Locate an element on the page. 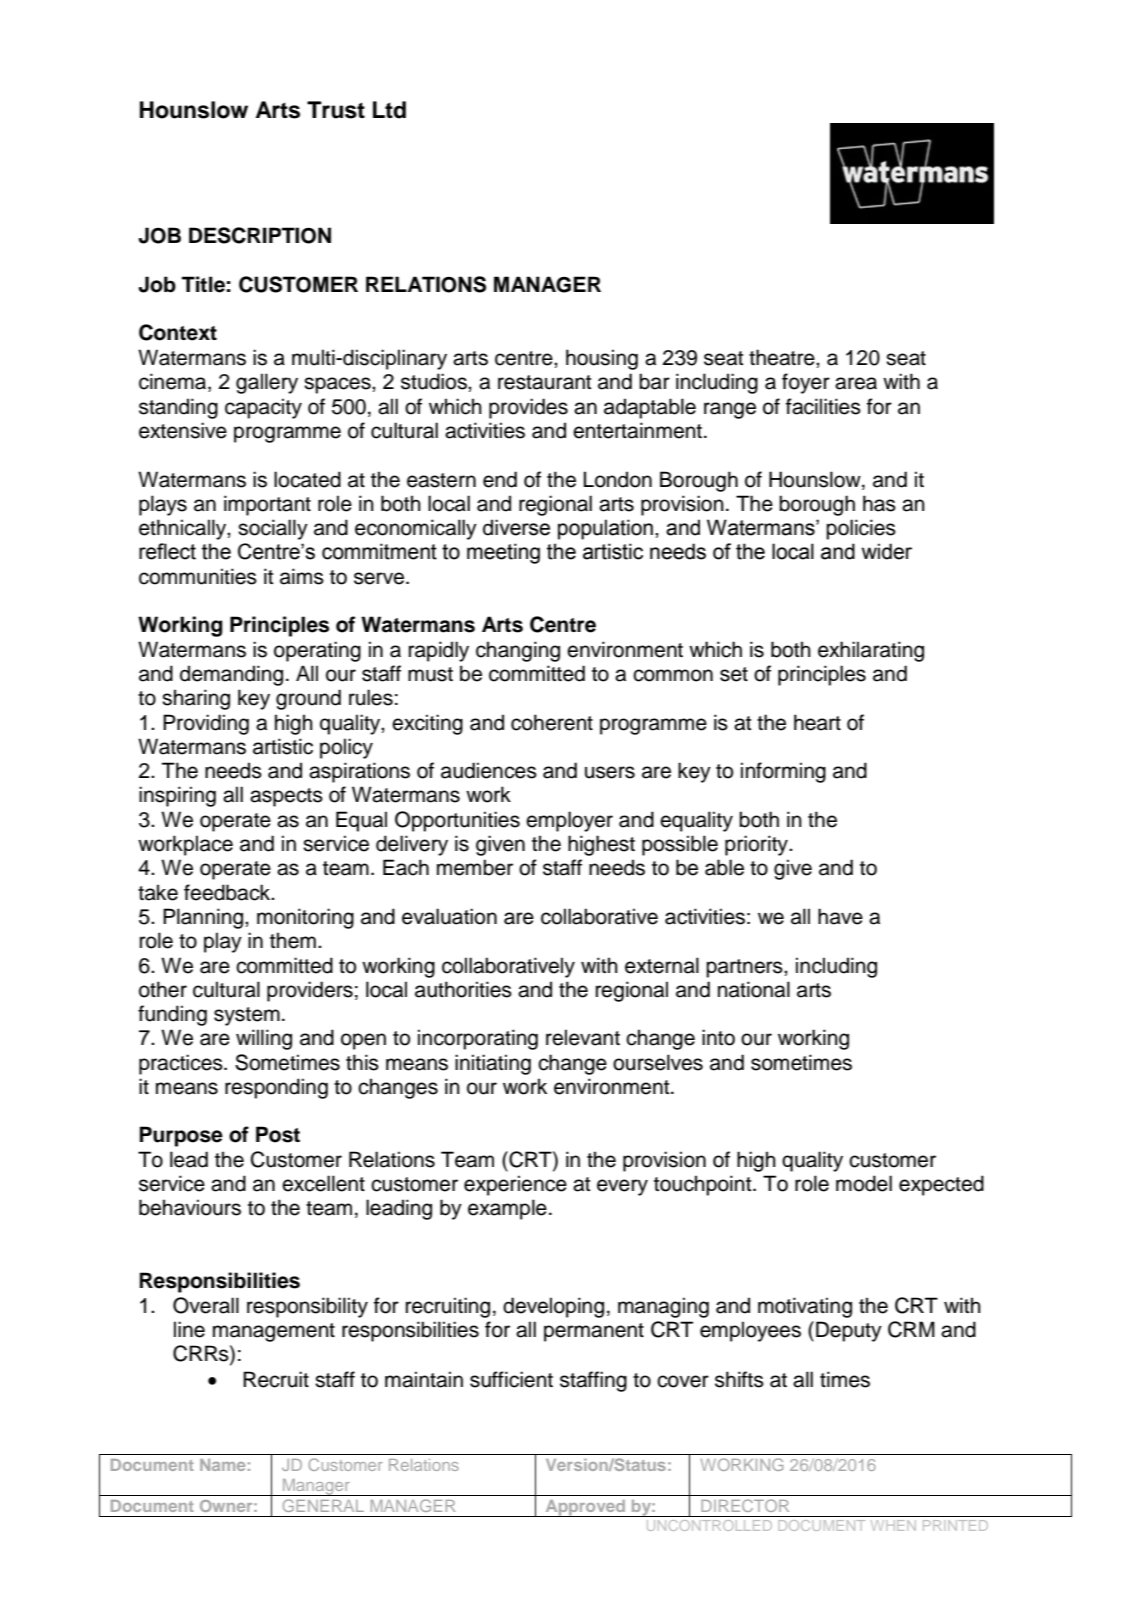  DESCRIPTION is located at coordinates (260, 235).
